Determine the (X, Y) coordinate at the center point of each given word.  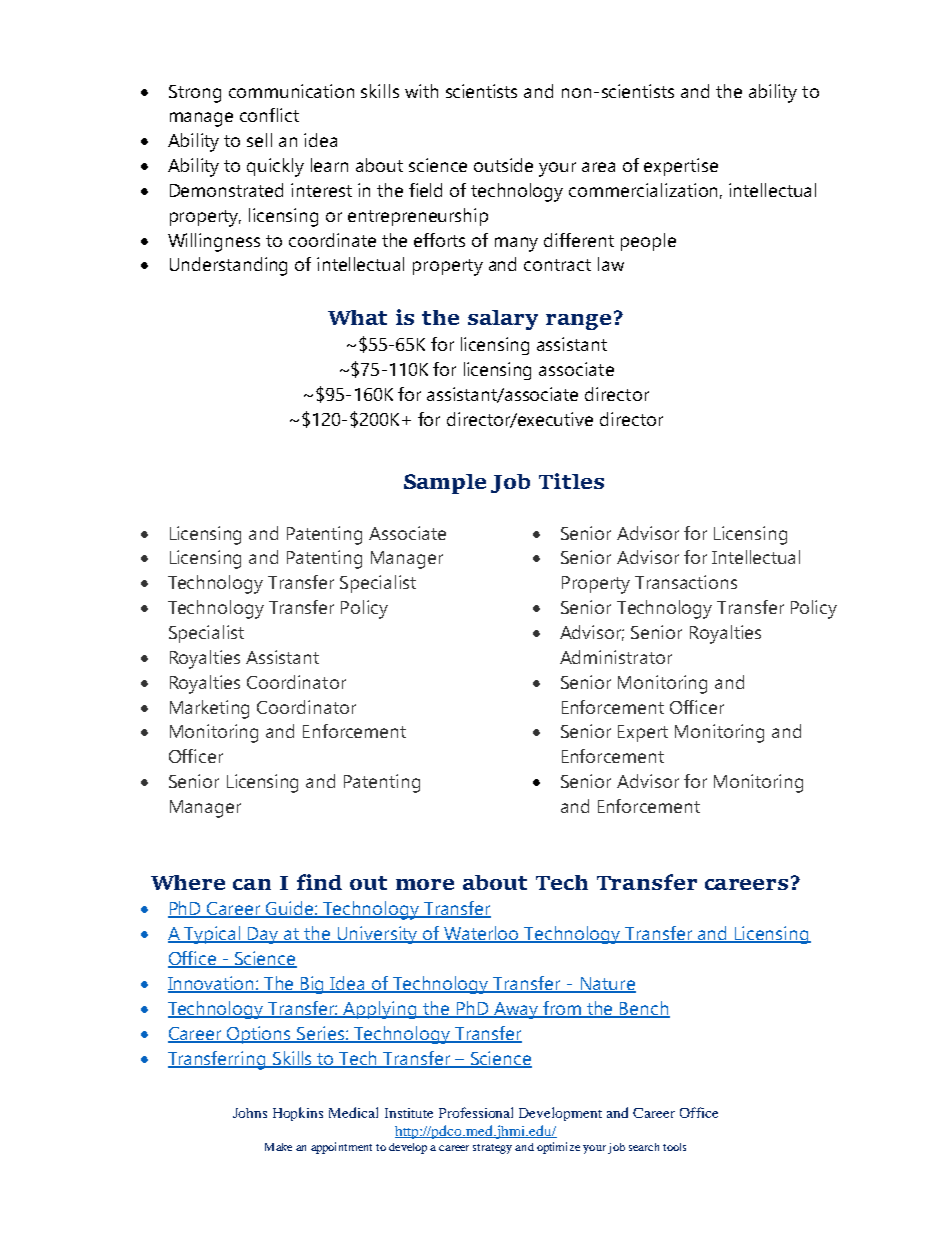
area (598, 167)
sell (259, 140)
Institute (409, 1113)
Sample (445, 484)
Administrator (616, 657)
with (421, 91)
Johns (250, 1113)
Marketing (209, 709)
